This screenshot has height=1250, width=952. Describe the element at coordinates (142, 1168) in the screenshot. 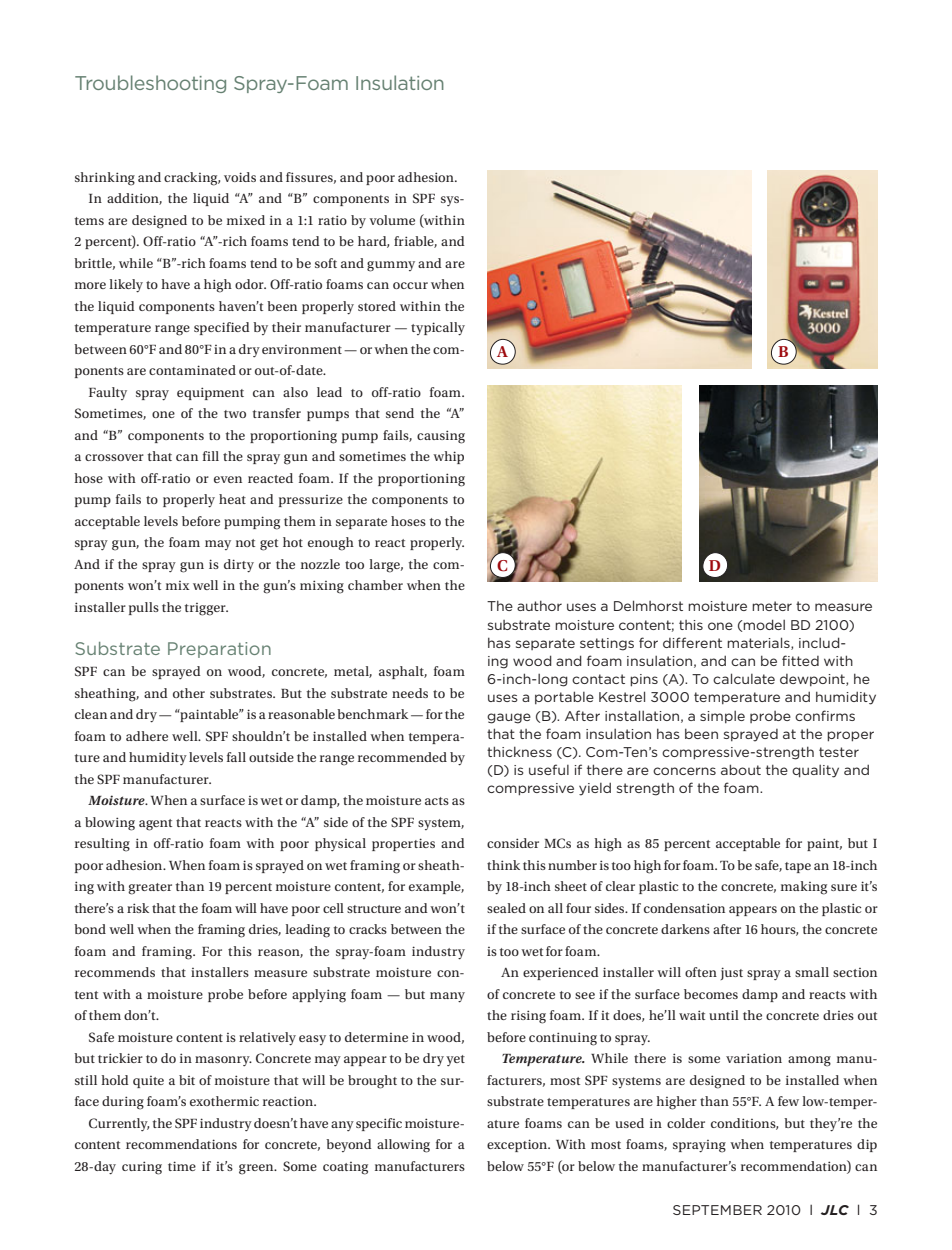

I see `curing` at that location.
